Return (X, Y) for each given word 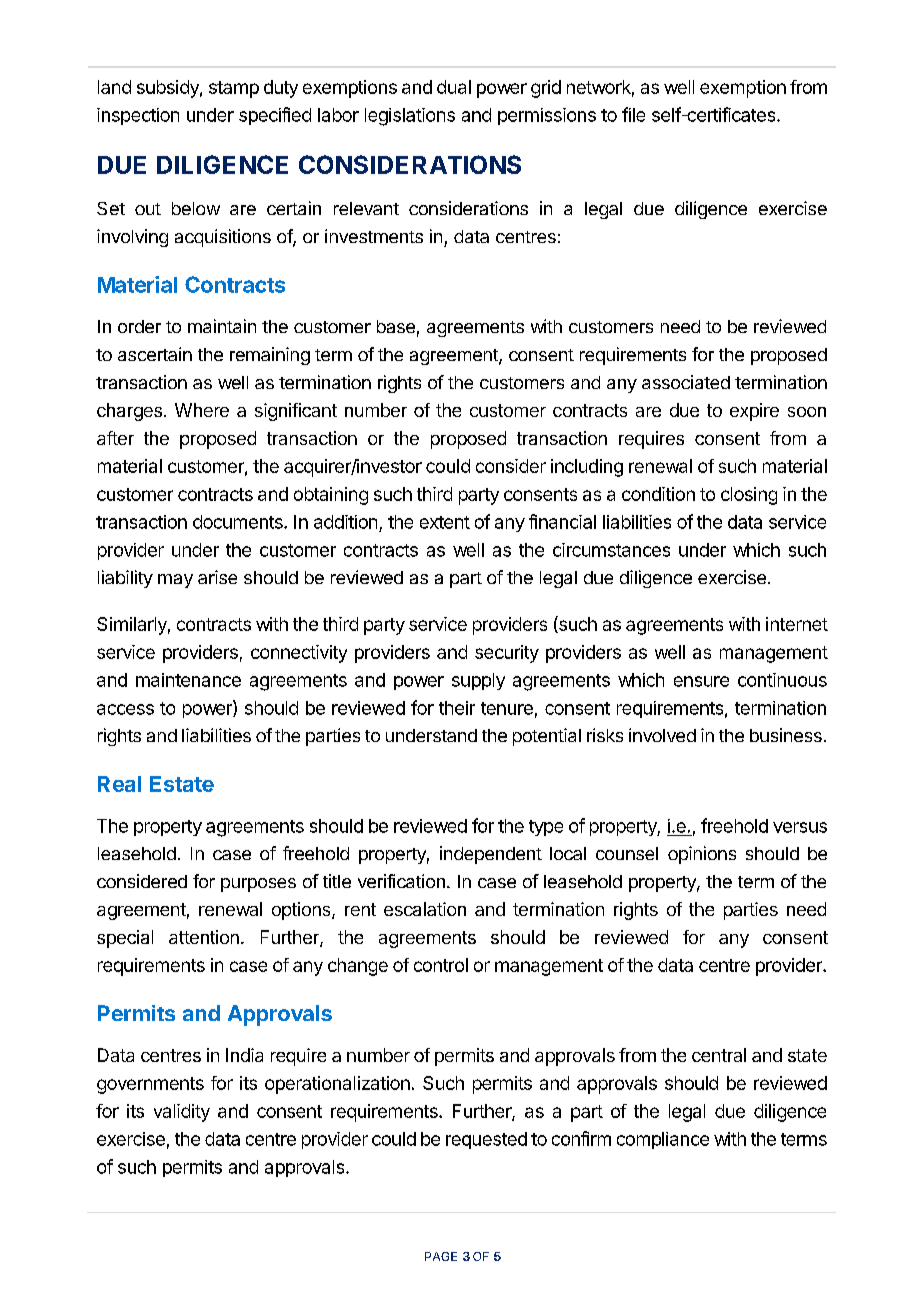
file (633, 114)
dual (454, 87)
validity (182, 1113)
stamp (234, 89)
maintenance (188, 680)
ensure (701, 681)
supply (478, 681)
